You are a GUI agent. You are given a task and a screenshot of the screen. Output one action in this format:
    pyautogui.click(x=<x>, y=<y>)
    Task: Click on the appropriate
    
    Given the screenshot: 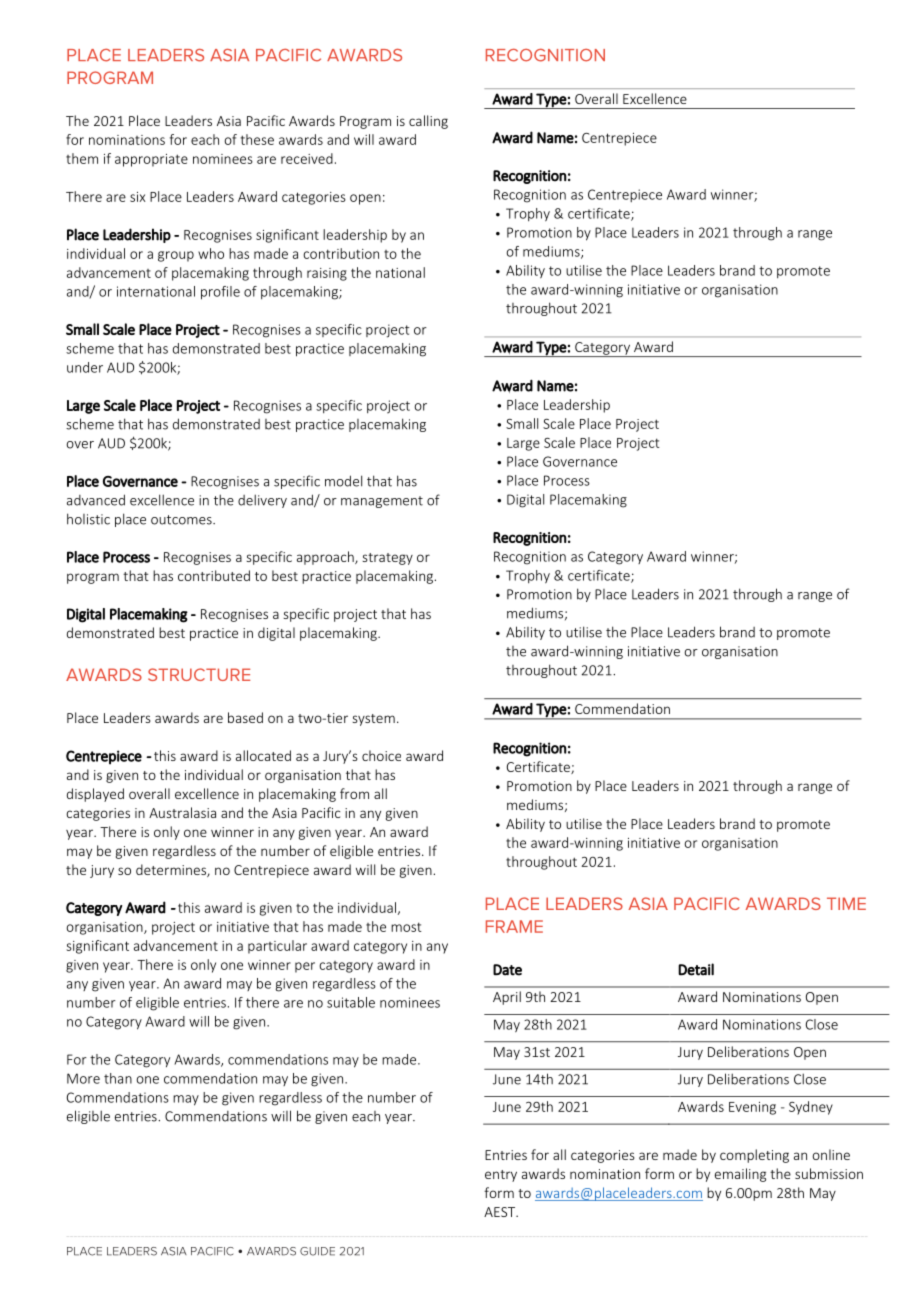 What is the action you would take?
    pyautogui.click(x=151, y=160)
